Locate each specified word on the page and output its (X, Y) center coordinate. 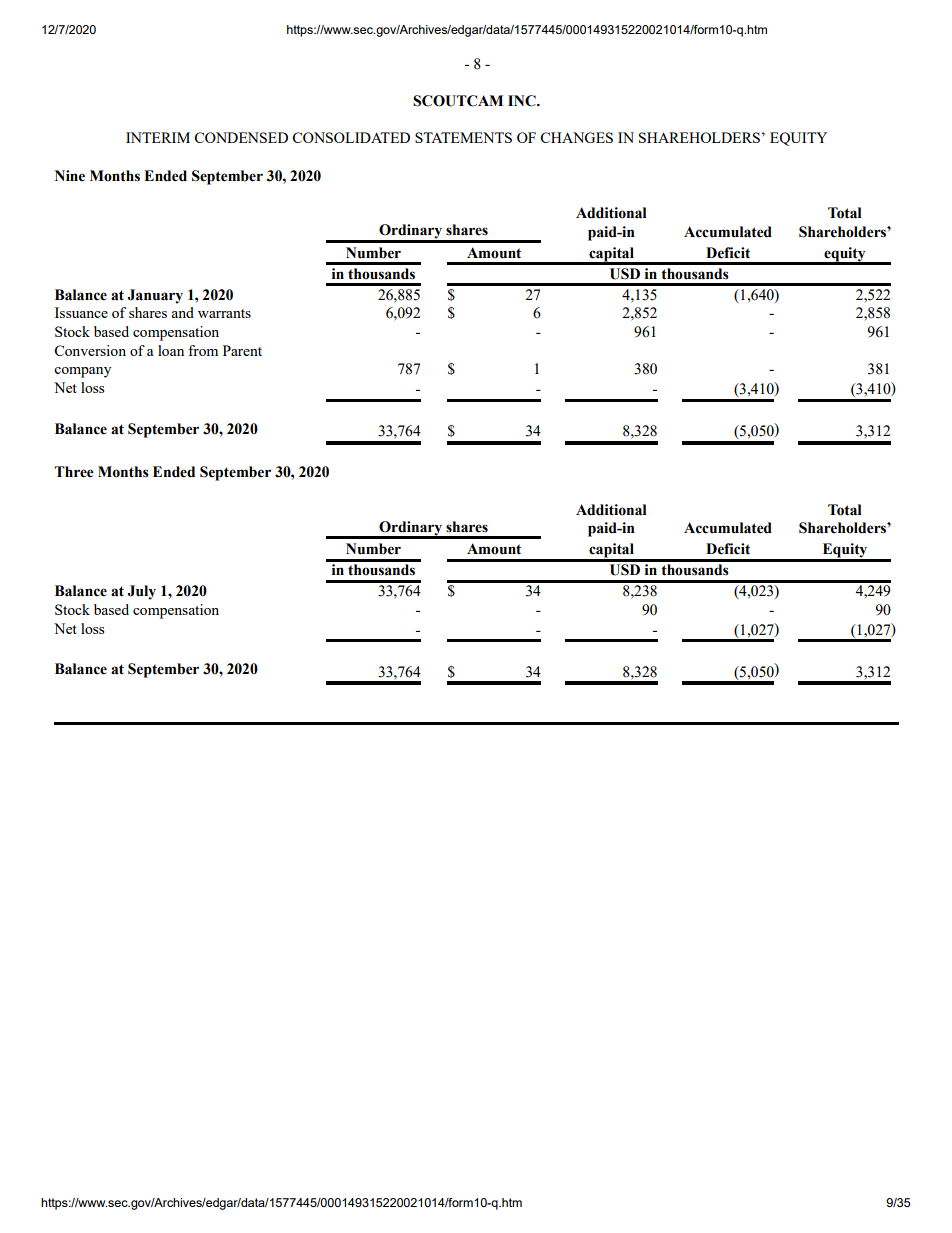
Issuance (81, 312)
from (203, 350)
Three (74, 472)
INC (523, 101)
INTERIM (158, 137)
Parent (242, 350)
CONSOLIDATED (351, 137)
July (142, 592)
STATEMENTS (463, 137)
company (82, 372)
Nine (70, 176)
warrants (224, 313)
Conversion (90, 350)
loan (171, 350)
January (155, 296)
